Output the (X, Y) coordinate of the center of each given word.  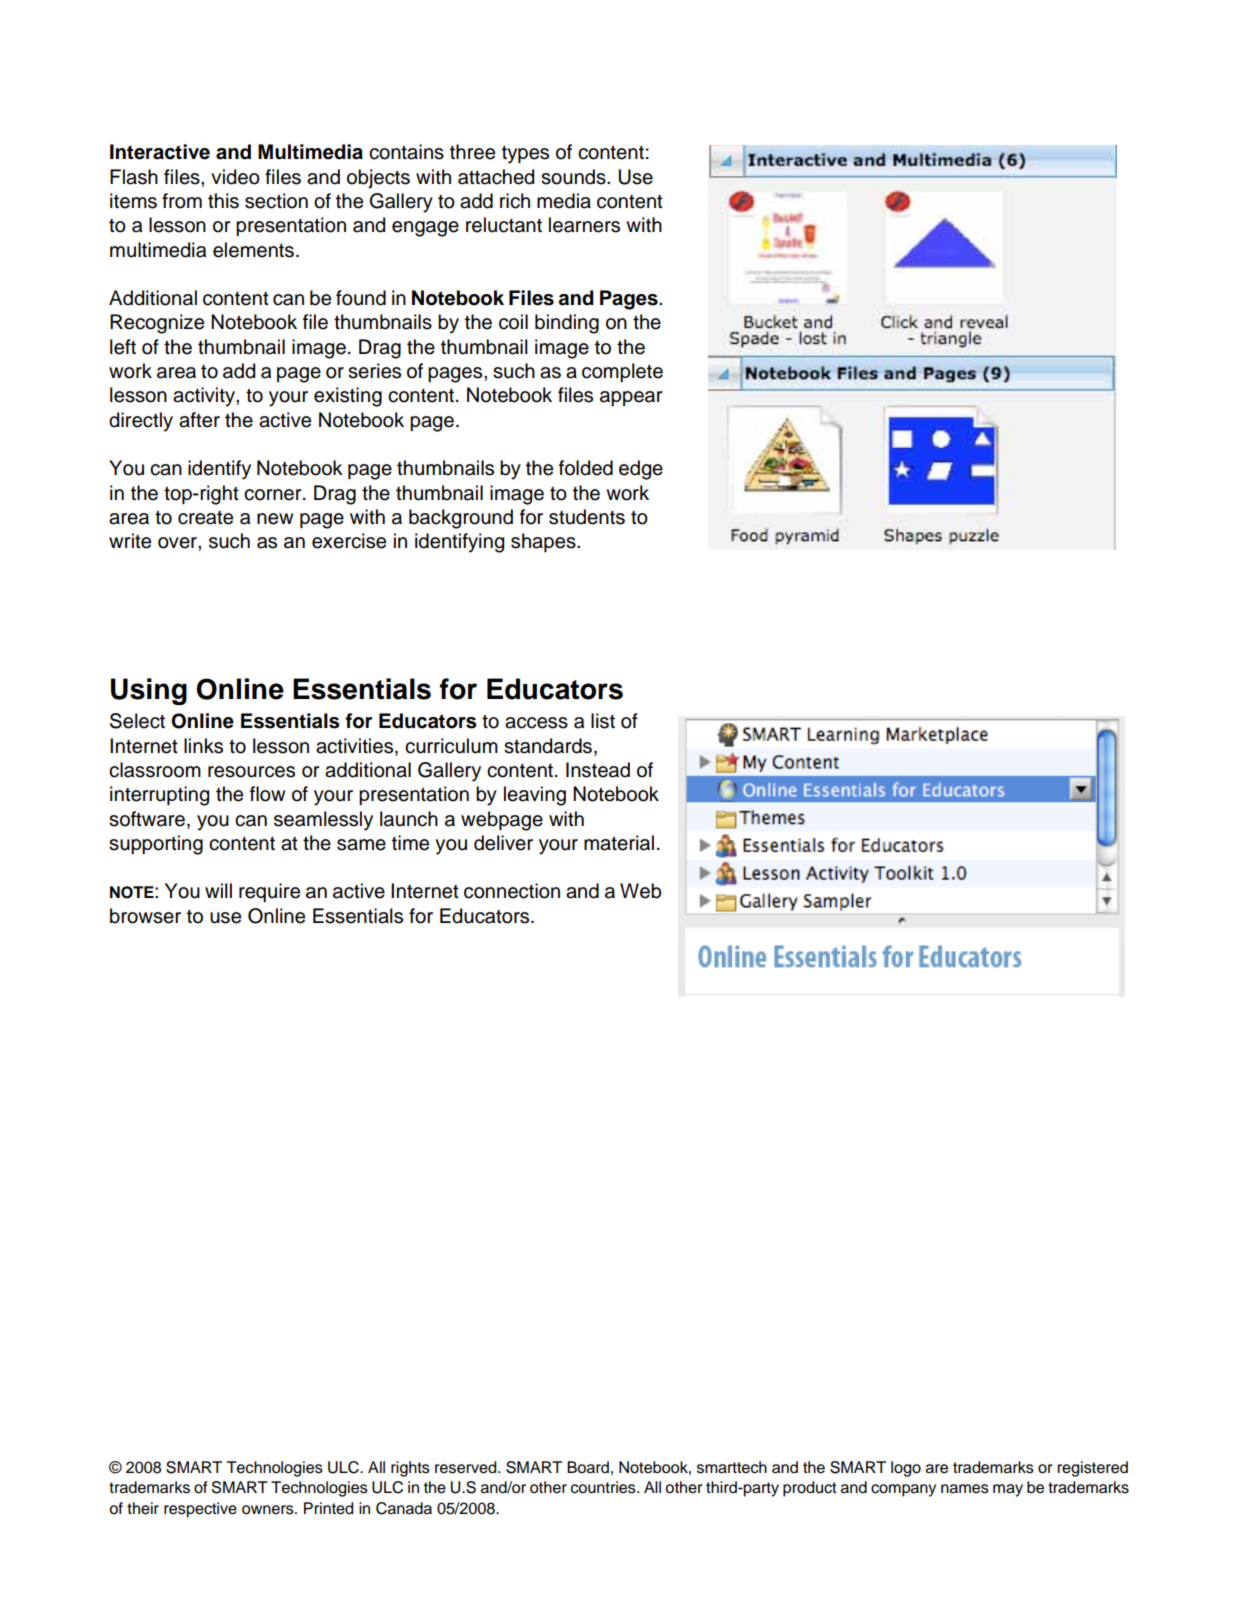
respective (200, 1510)
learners (584, 225)
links (203, 746)
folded (586, 468)
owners (269, 1510)
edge (641, 470)
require (269, 892)
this (223, 201)
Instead (598, 770)
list (603, 721)
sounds (574, 177)
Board (588, 1467)
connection (512, 891)
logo (906, 1469)
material (619, 843)
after (199, 420)
